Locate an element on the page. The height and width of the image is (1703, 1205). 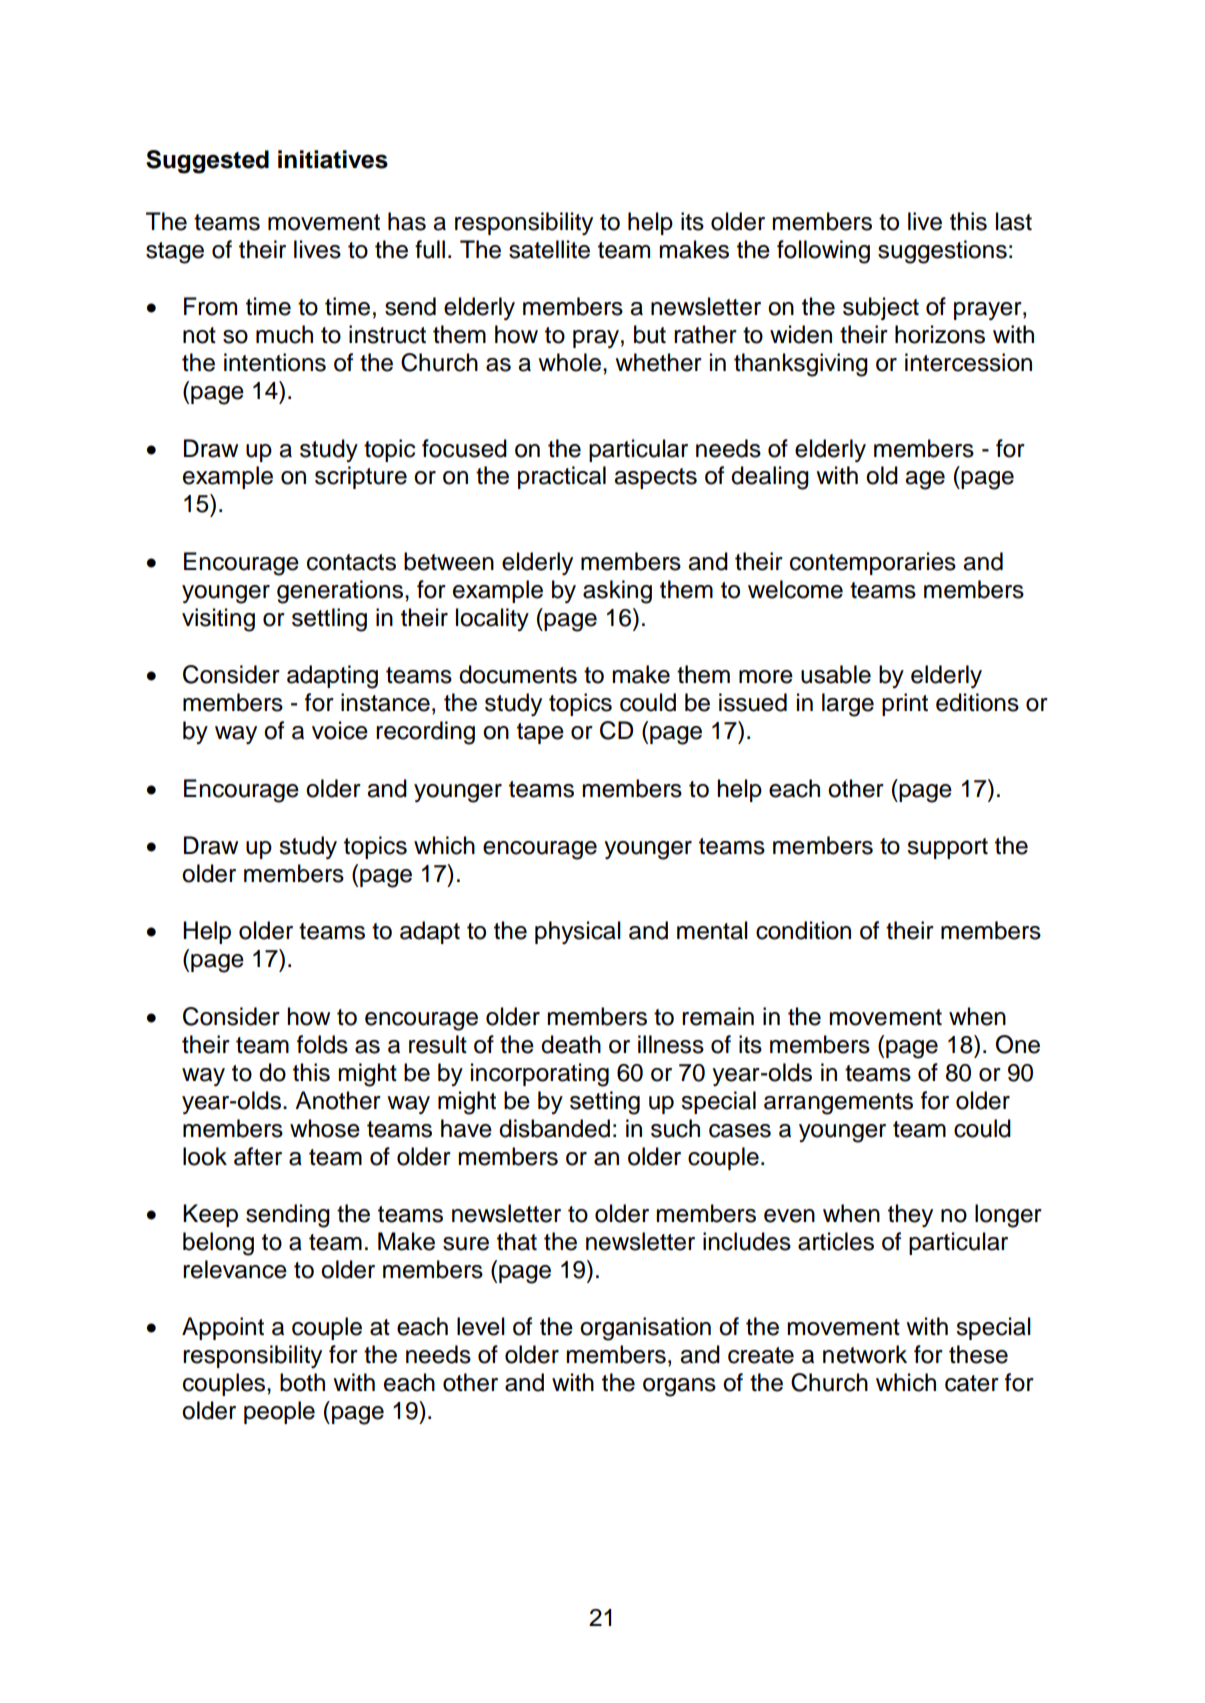
One is located at coordinates (1018, 1044).
